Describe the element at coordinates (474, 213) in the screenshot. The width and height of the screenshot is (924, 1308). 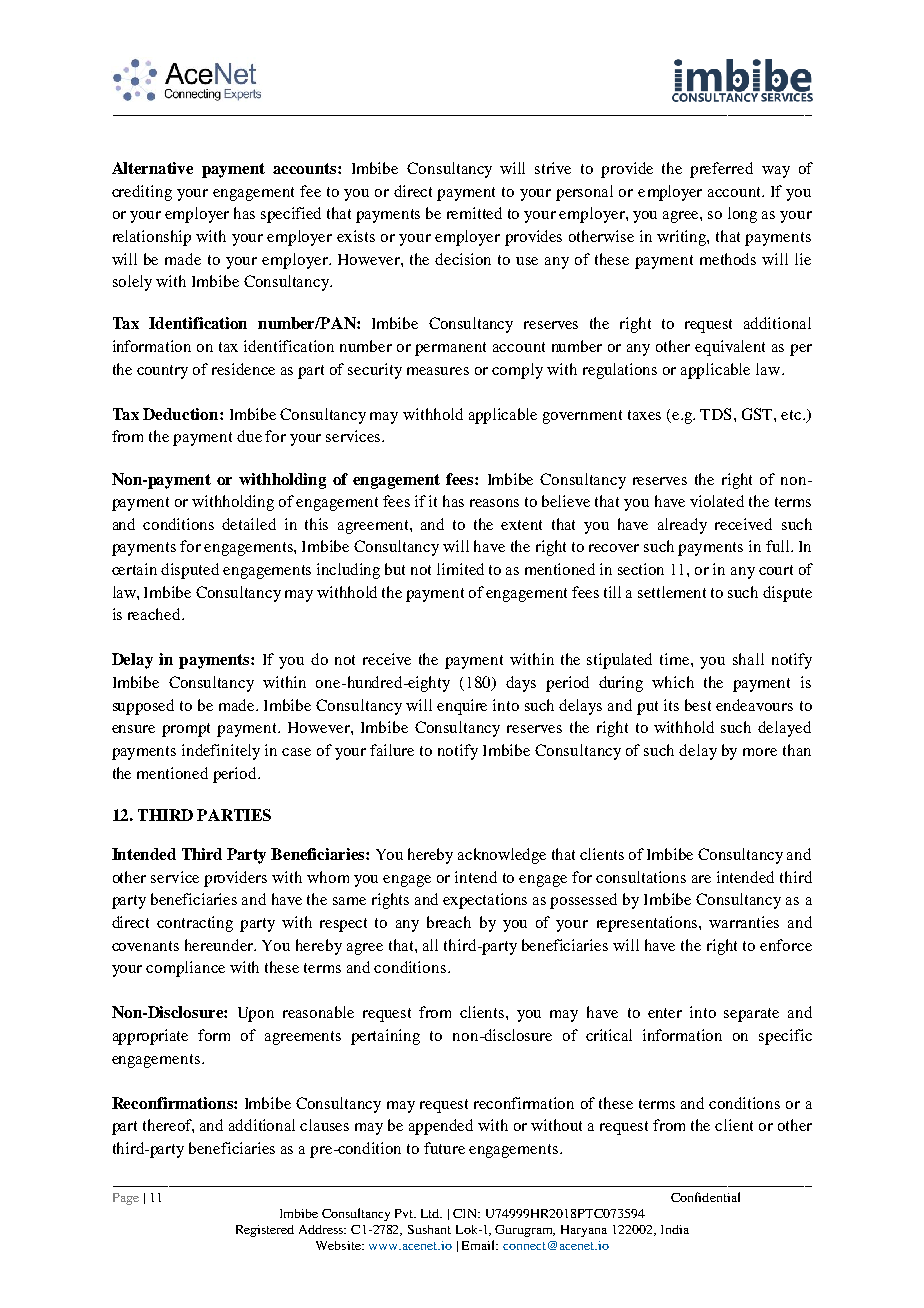
I see `remitted` at that location.
